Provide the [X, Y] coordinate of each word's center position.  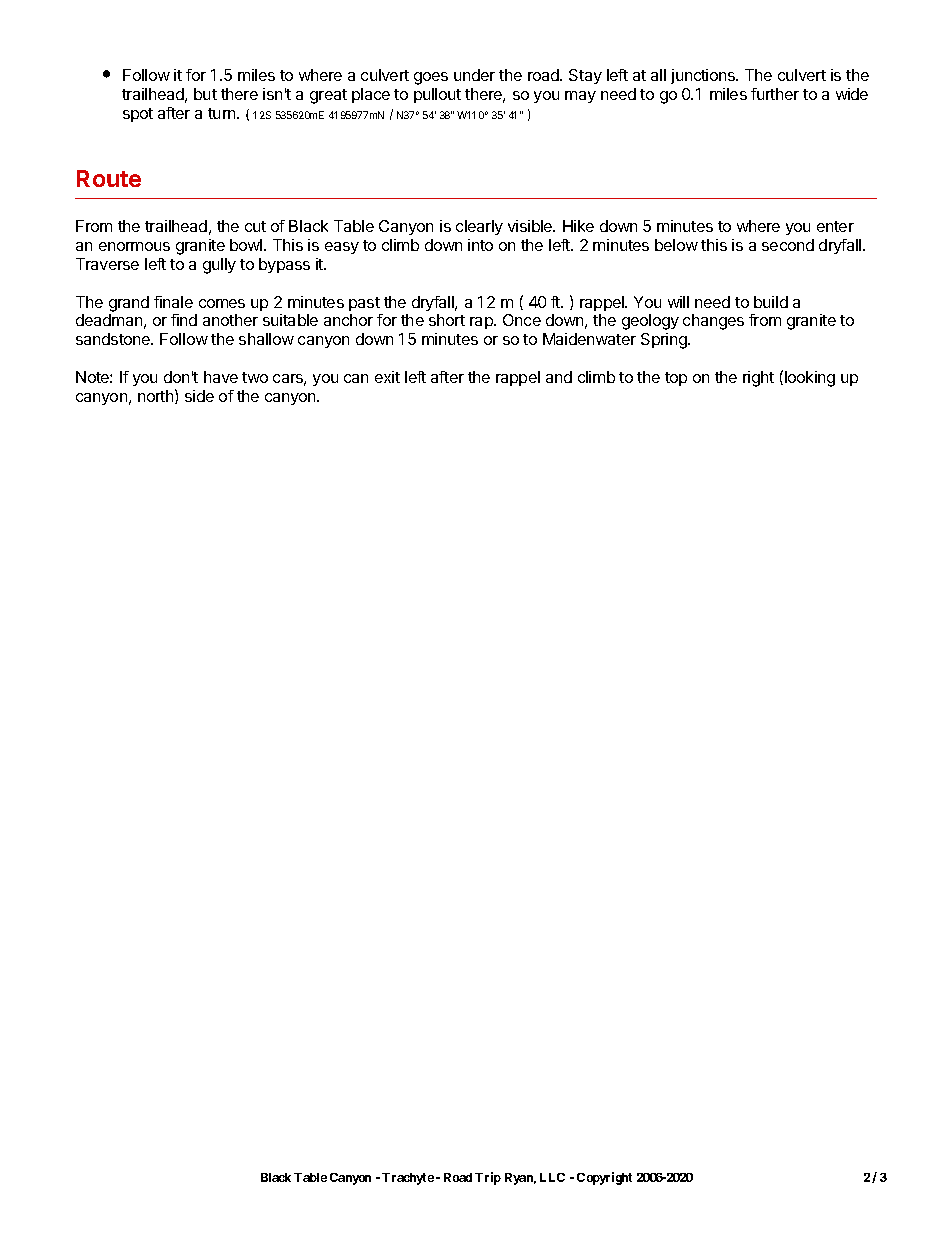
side [199, 396]
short [447, 320]
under [474, 75]
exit [387, 377]
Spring [665, 341]
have [221, 377]
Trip [488, 1178]
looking [810, 379]
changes [713, 322]
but [205, 94]
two [255, 377]
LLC [552, 1177]
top [676, 379]
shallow [266, 339]
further [775, 94]
